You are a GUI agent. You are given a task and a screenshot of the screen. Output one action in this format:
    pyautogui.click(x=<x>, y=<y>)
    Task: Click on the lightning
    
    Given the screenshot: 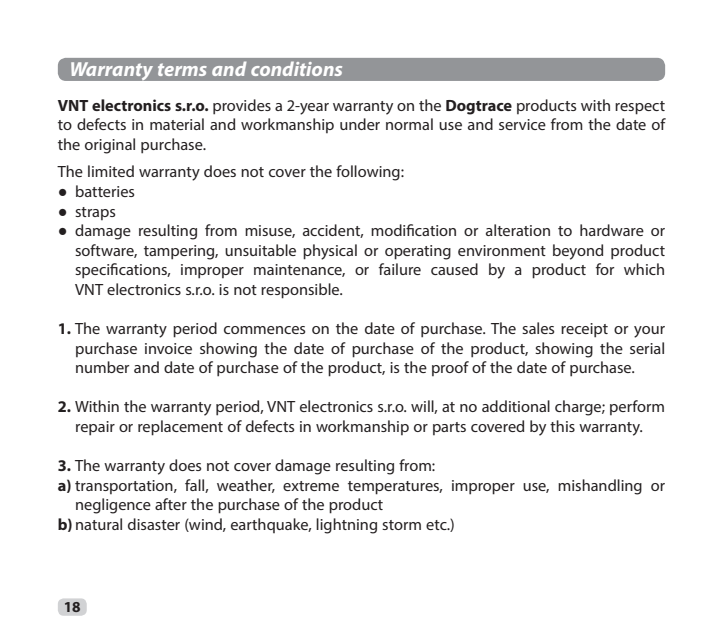 What is the action you would take?
    pyautogui.click(x=346, y=526)
